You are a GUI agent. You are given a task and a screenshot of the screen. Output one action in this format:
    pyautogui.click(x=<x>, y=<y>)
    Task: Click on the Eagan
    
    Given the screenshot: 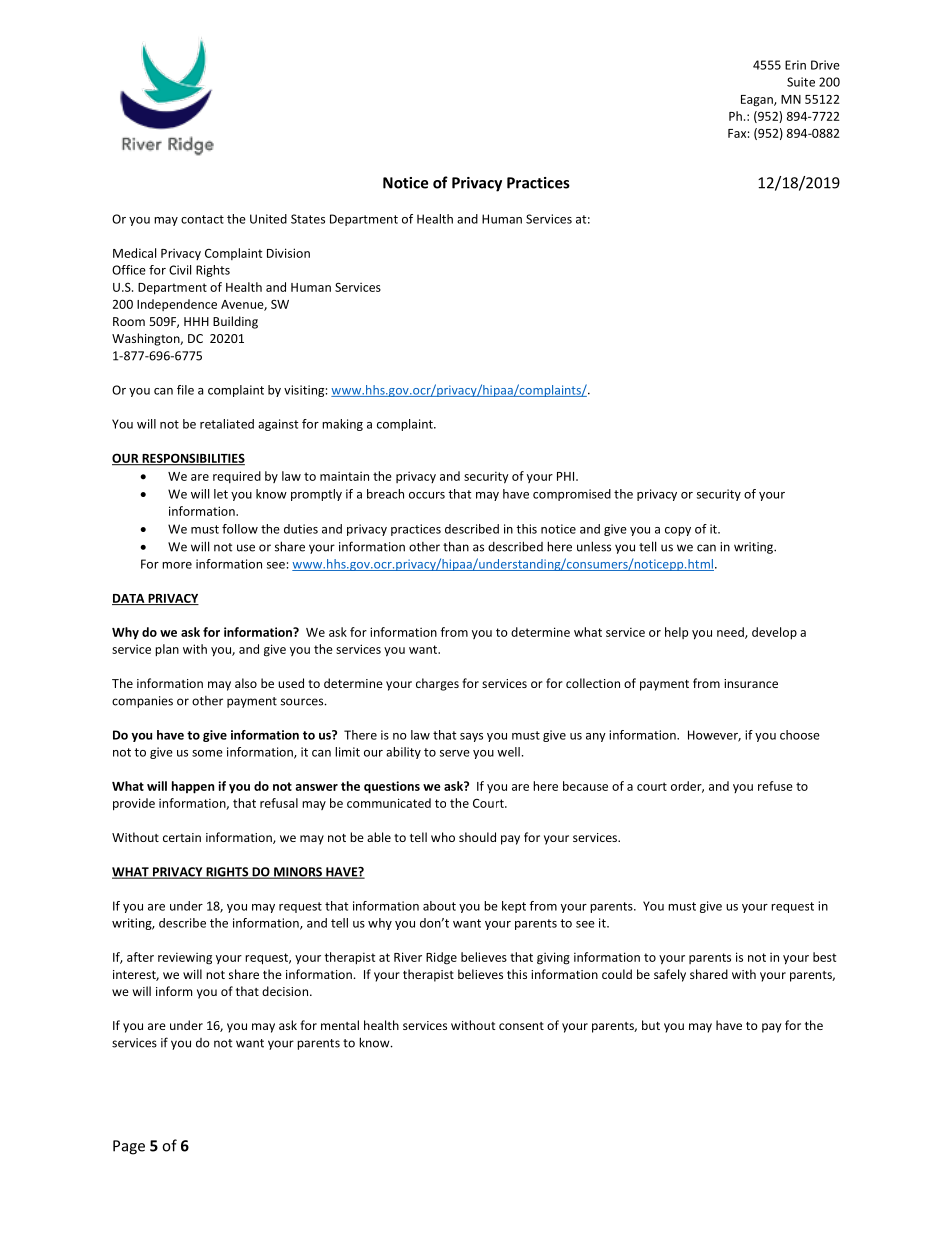 What is the action you would take?
    pyautogui.click(x=758, y=101)
